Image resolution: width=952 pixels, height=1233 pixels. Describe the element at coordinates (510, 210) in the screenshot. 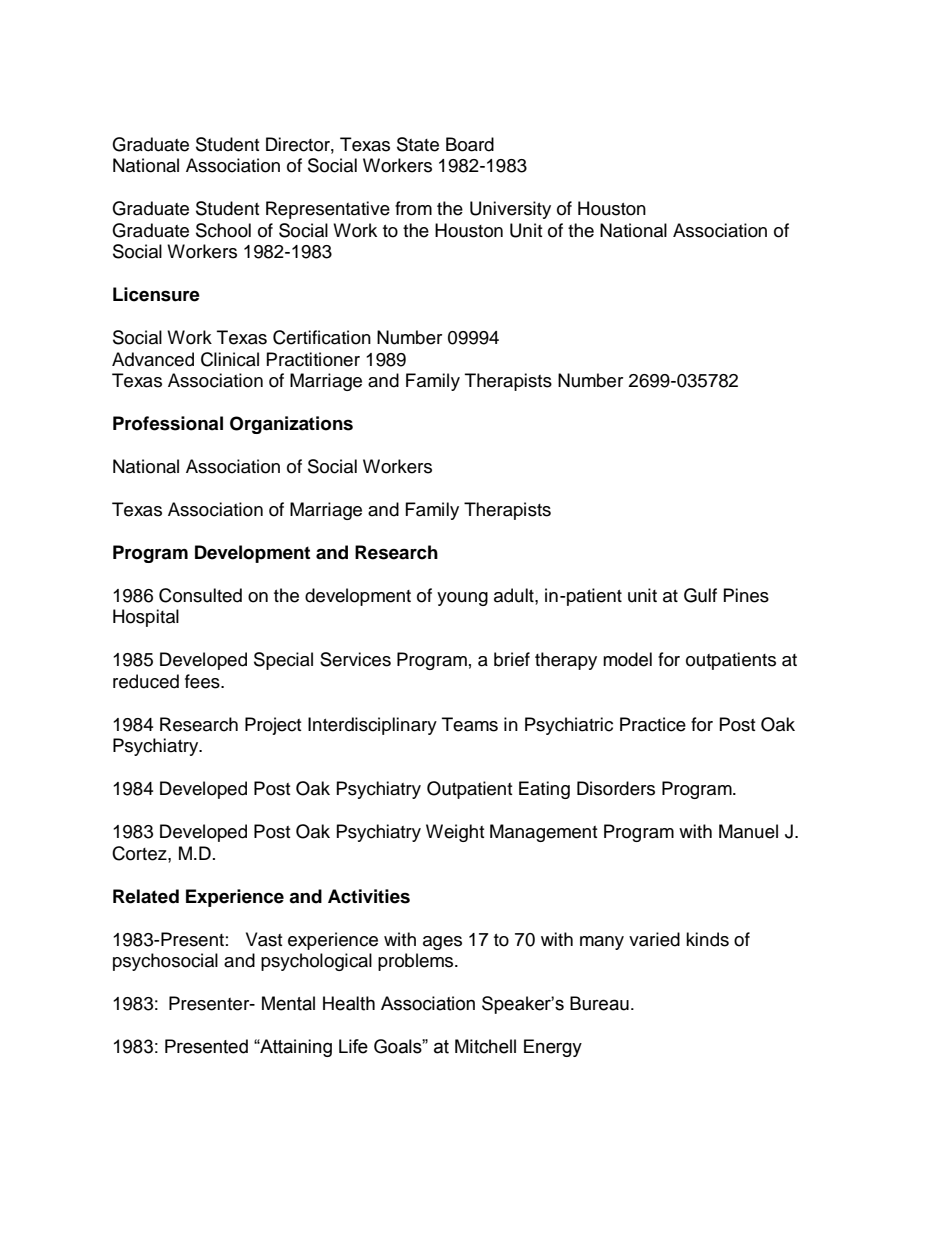

I see `University` at that location.
